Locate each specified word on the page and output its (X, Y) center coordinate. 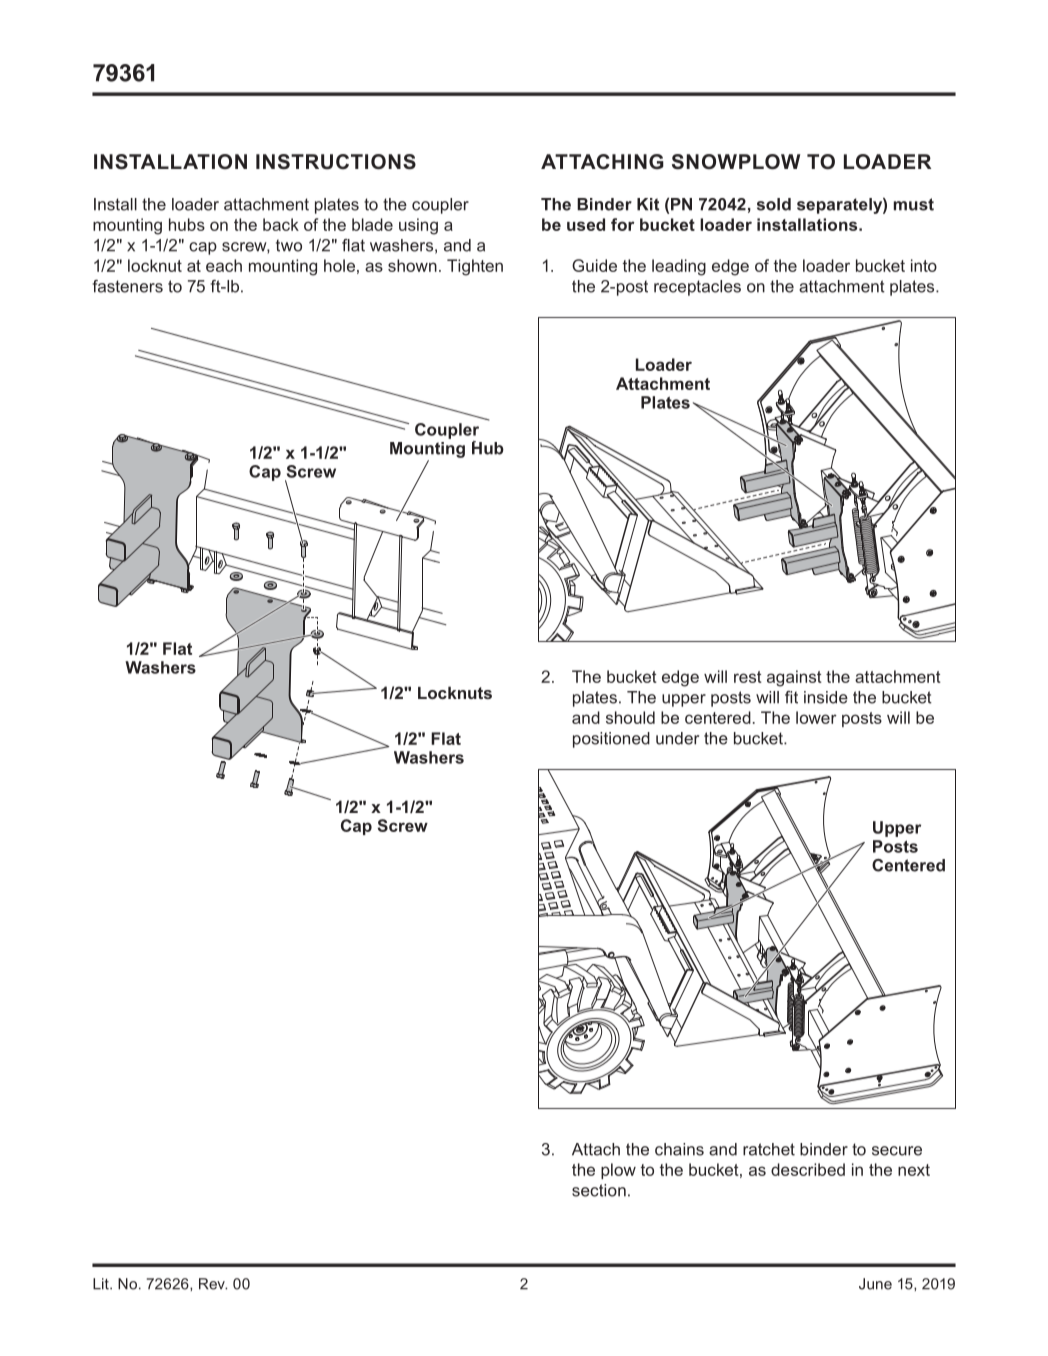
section (599, 1190)
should (630, 717)
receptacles (697, 288)
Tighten (475, 267)
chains (679, 1149)
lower (816, 717)
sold (774, 204)
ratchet (769, 1149)
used (586, 224)
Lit (102, 1284)
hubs (187, 224)
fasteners (128, 286)
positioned (611, 740)
